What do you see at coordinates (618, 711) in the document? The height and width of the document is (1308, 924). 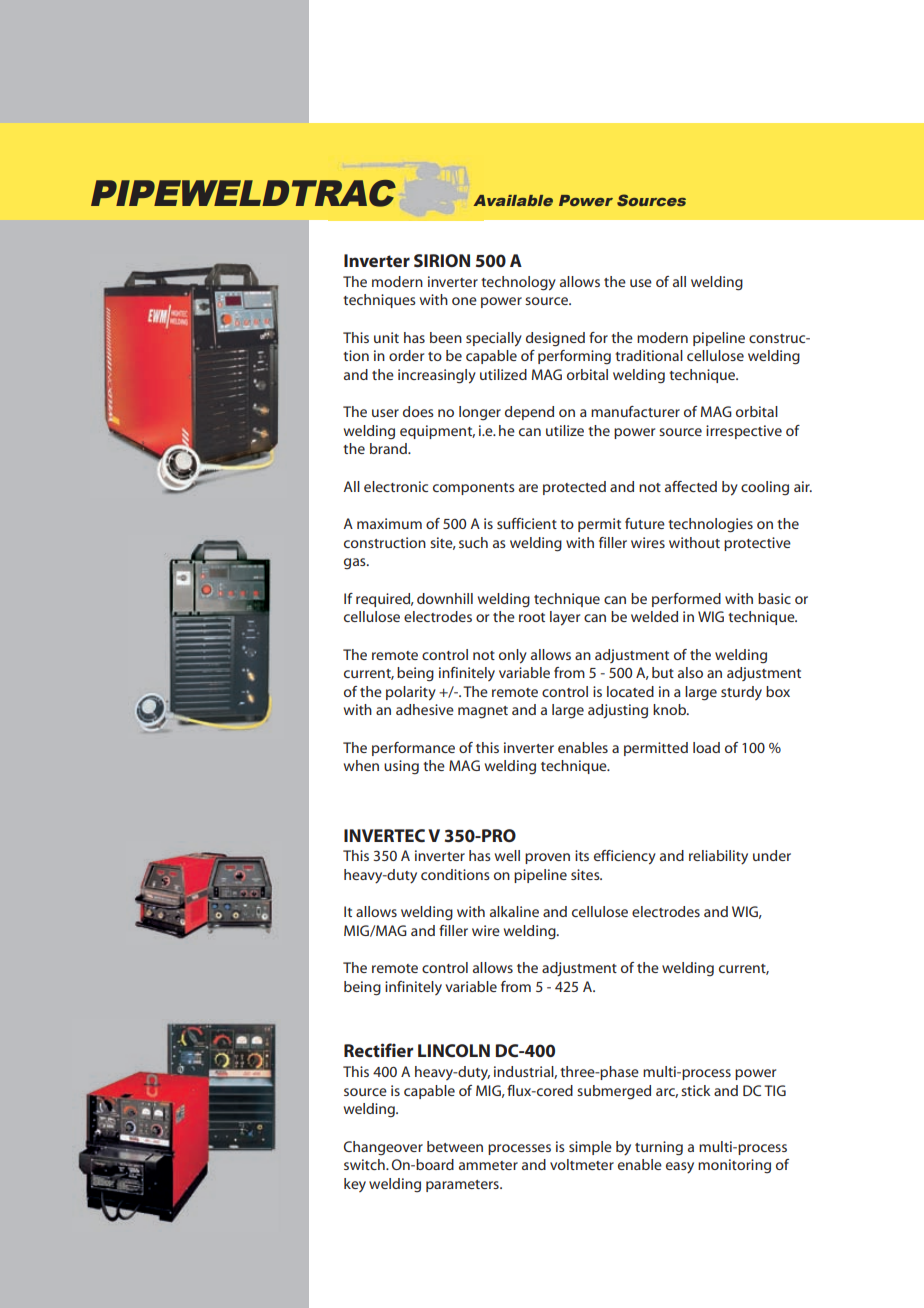 I see `adjusting` at bounding box center [618, 711].
